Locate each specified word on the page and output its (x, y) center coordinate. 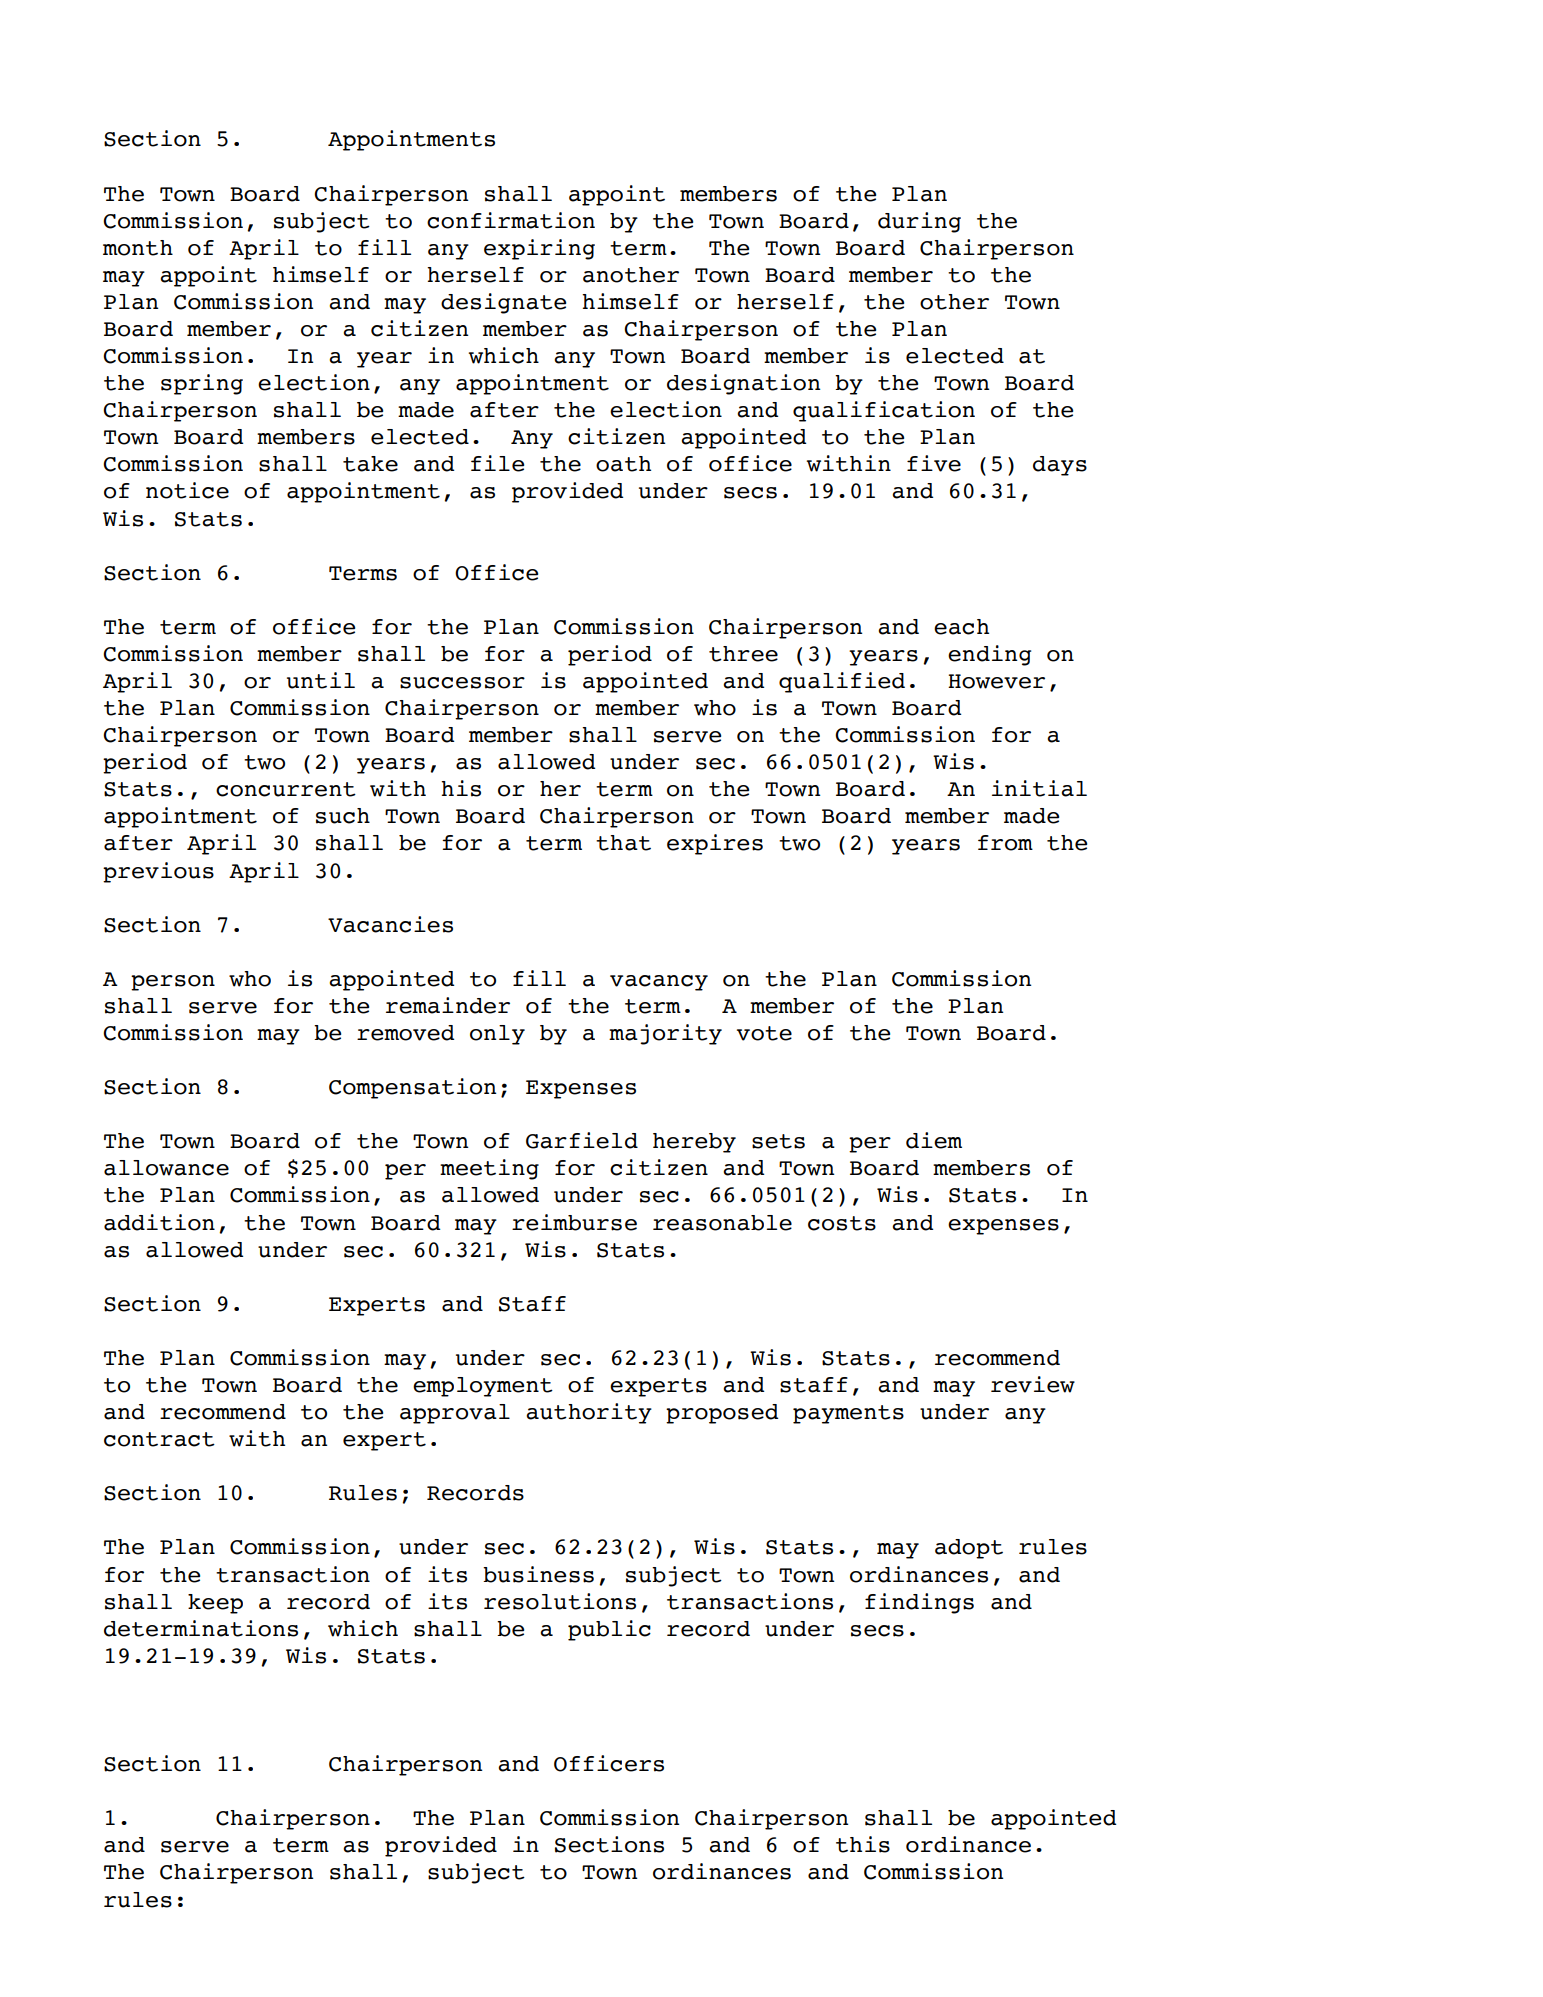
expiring (539, 249)
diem (934, 1140)
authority (589, 1413)
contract (159, 1439)
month (138, 248)
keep (215, 1604)
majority (665, 1034)
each (961, 627)
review (1033, 1384)
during (919, 222)
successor (462, 683)
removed (405, 1033)
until (321, 680)
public (609, 1630)
